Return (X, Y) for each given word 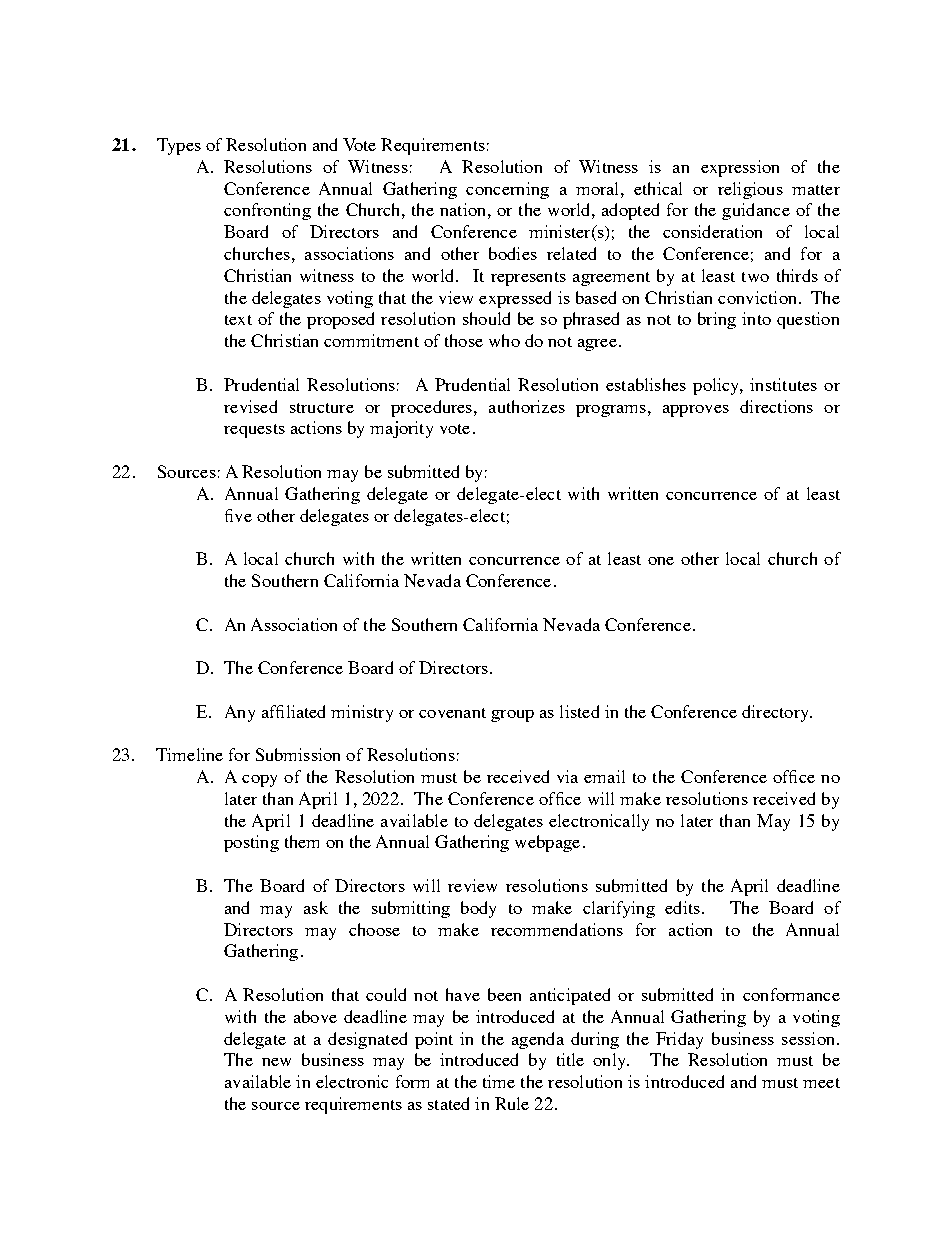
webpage (547, 843)
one (661, 561)
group (512, 716)
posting (251, 843)
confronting (267, 211)
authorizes (527, 406)
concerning (507, 190)
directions (776, 406)
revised (250, 406)
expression (740, 168)
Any (240, 713)
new (276, 1062)
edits (682, 907)
